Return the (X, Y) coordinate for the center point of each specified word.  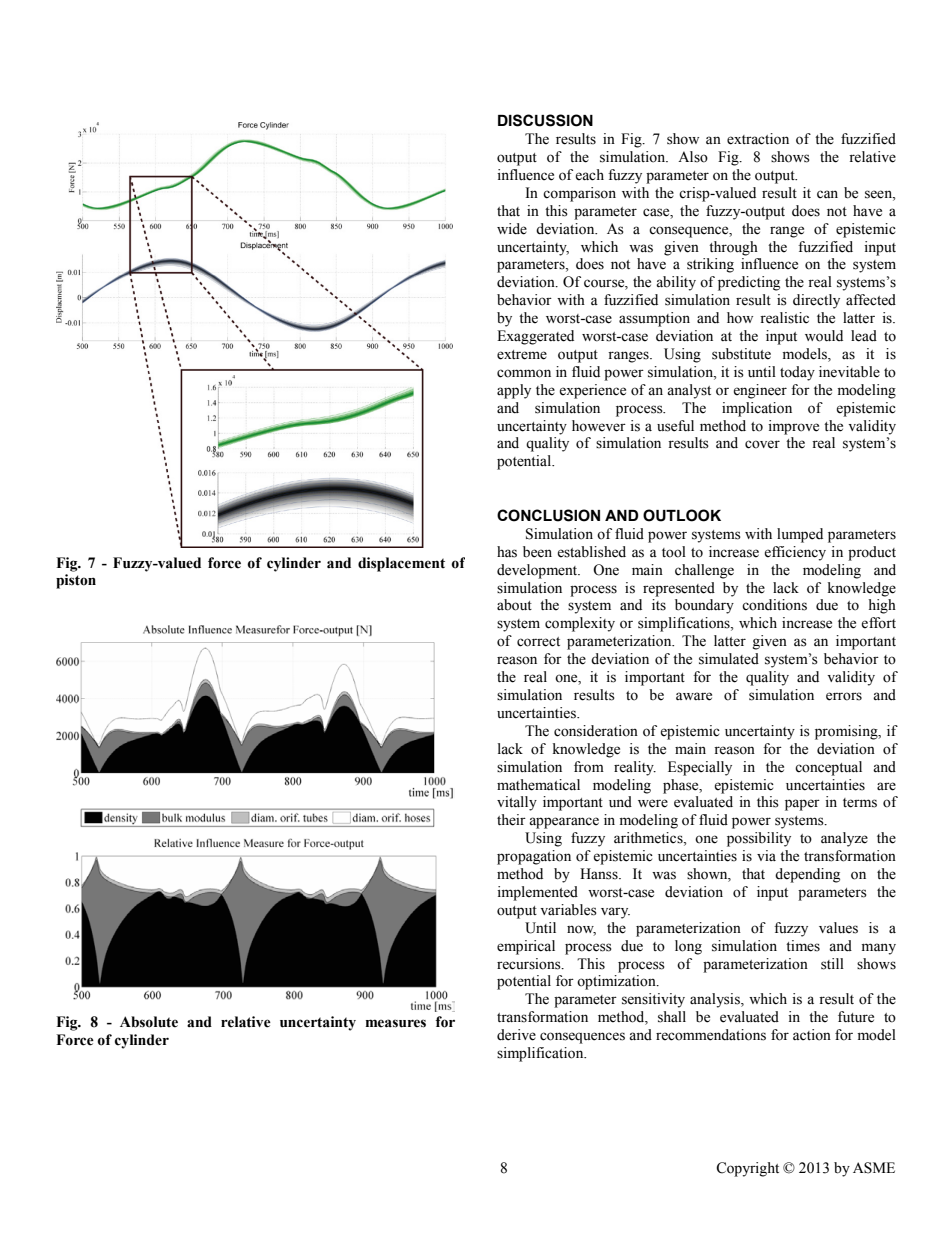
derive (516, 1035)
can (827, 194)
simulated (729, 659)
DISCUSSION (545, 120)
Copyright (747, 1169)
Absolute (149, 1022)
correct (538, 642)
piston (76, 581)
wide (512, 229)
